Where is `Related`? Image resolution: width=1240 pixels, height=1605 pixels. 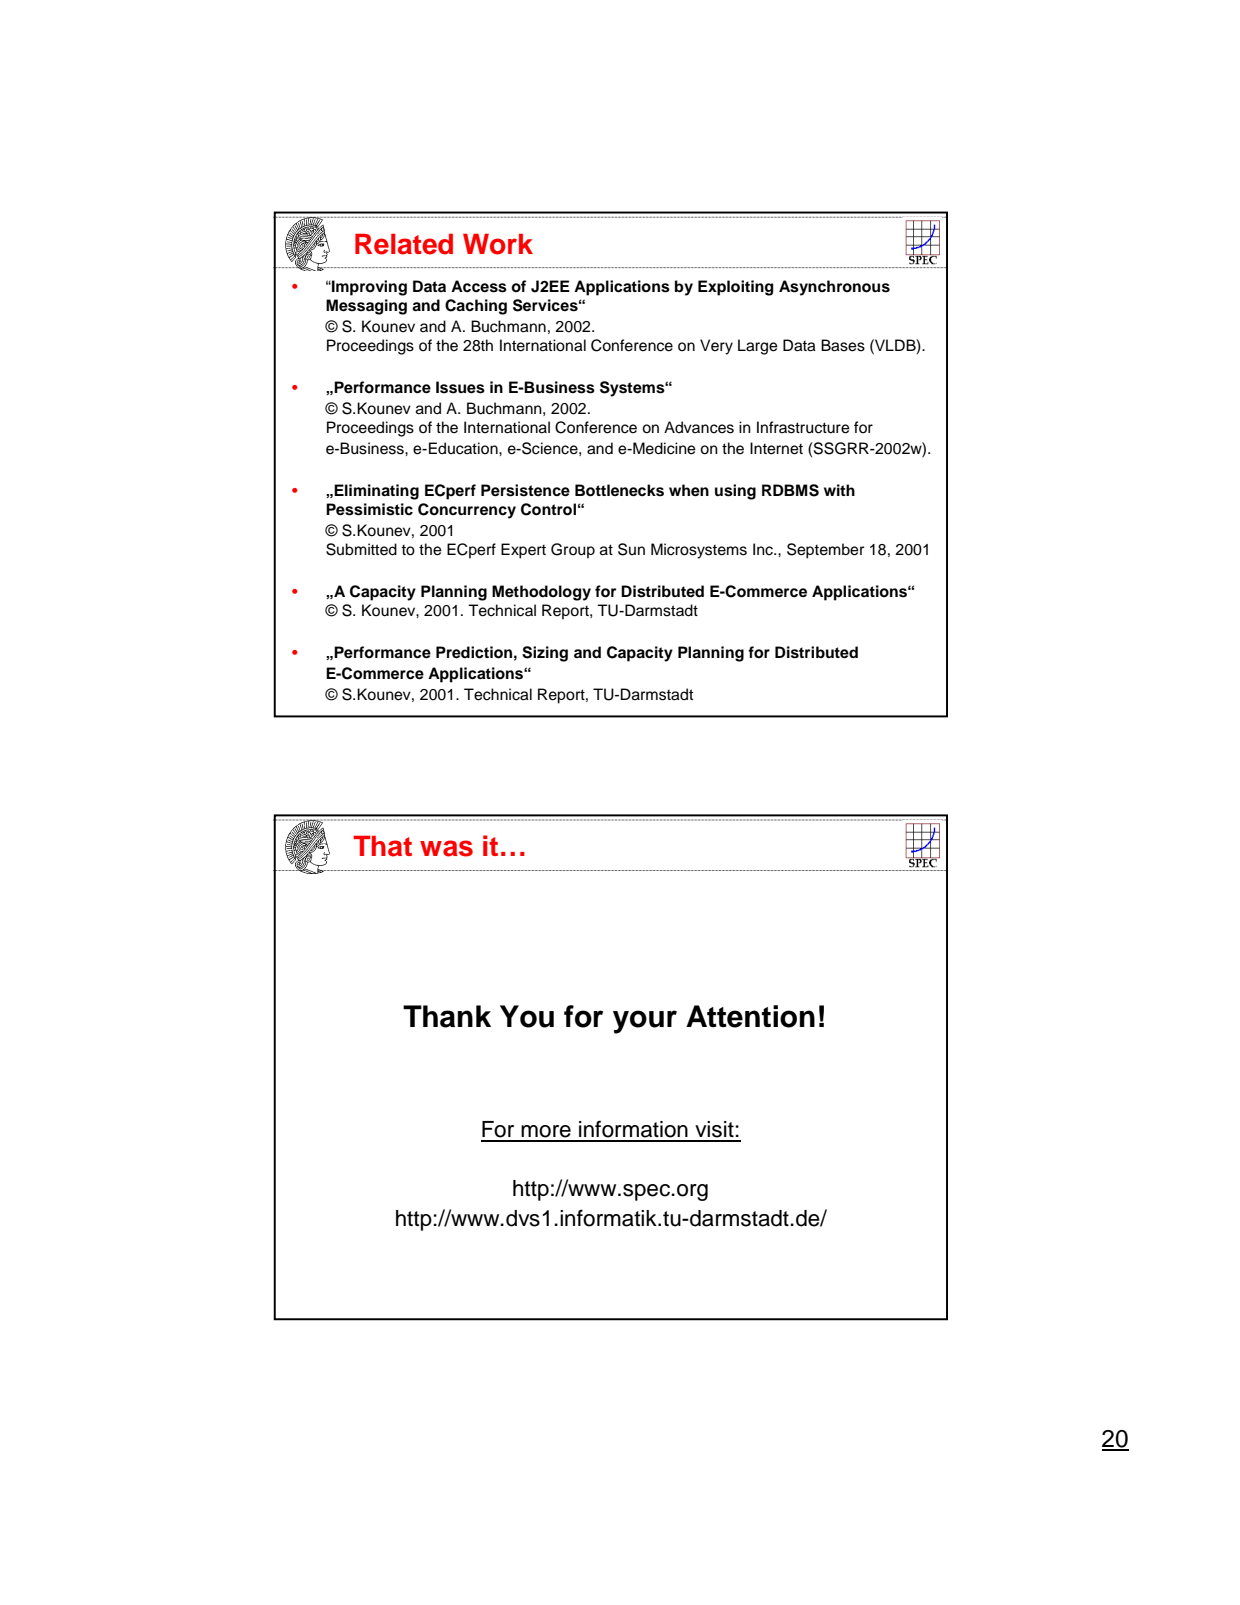 Related is located at coordinates (404, 244).
